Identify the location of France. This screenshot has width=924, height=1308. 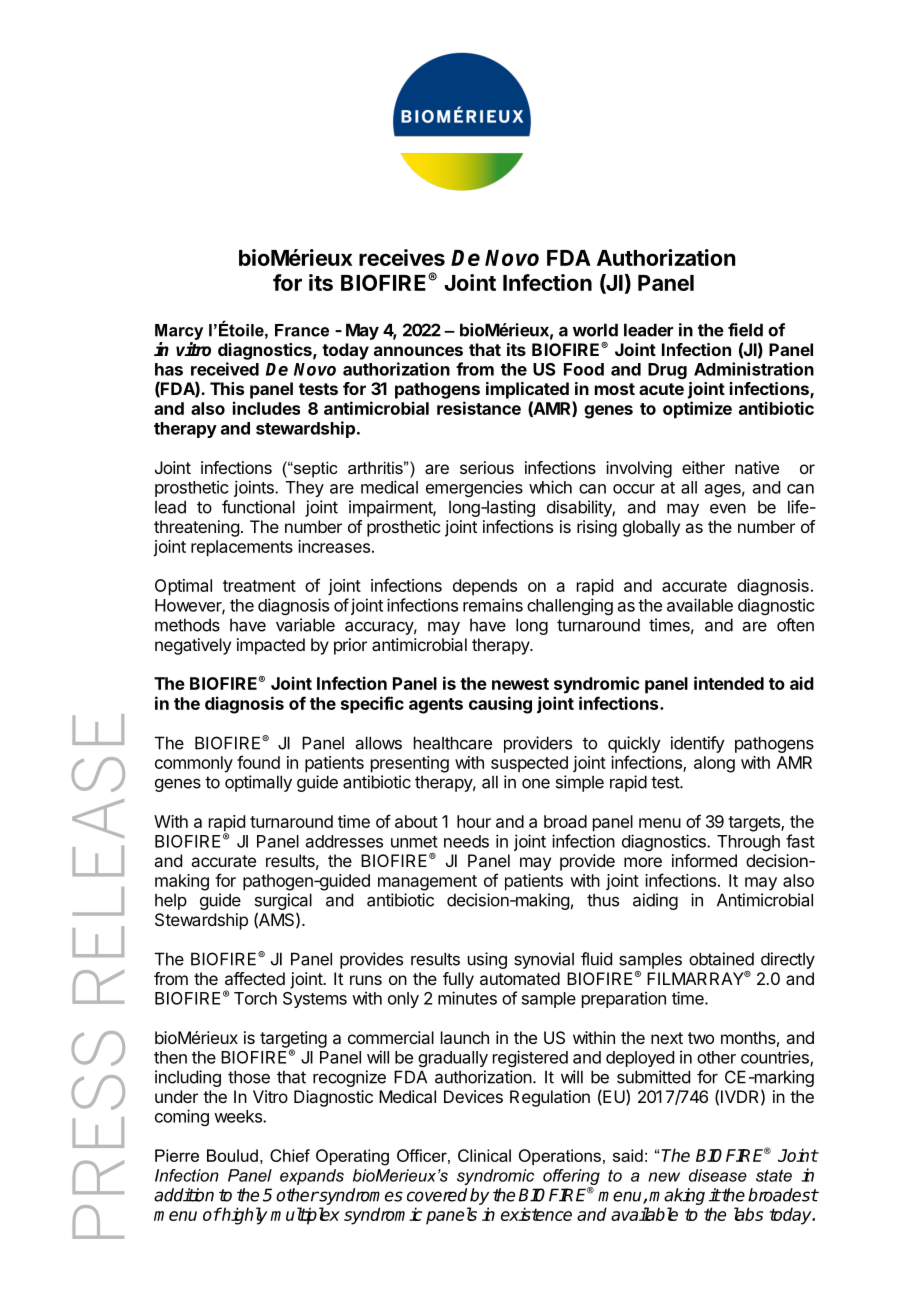
(302, 330).
